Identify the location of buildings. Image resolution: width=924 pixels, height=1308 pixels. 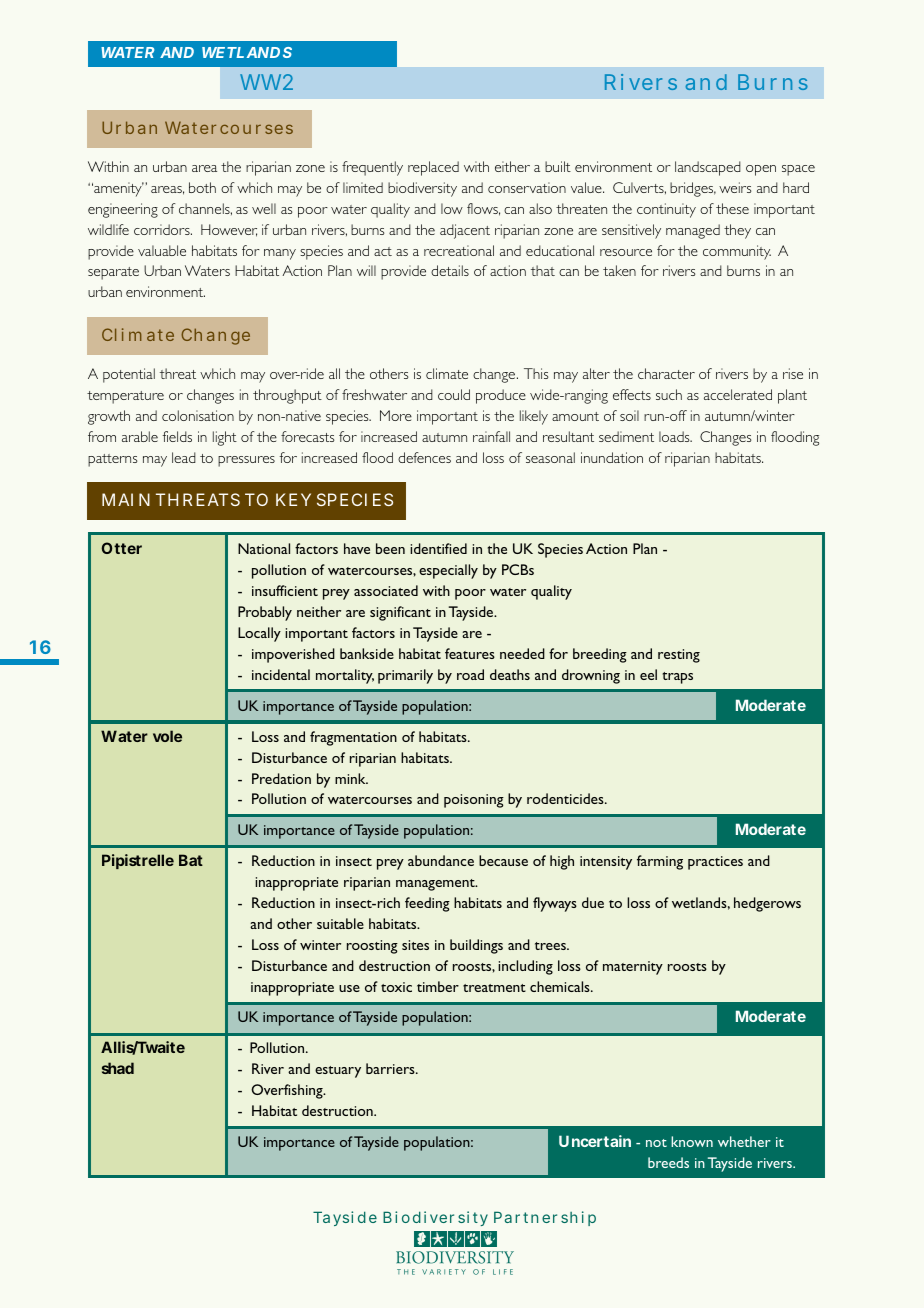
(476, 946).
